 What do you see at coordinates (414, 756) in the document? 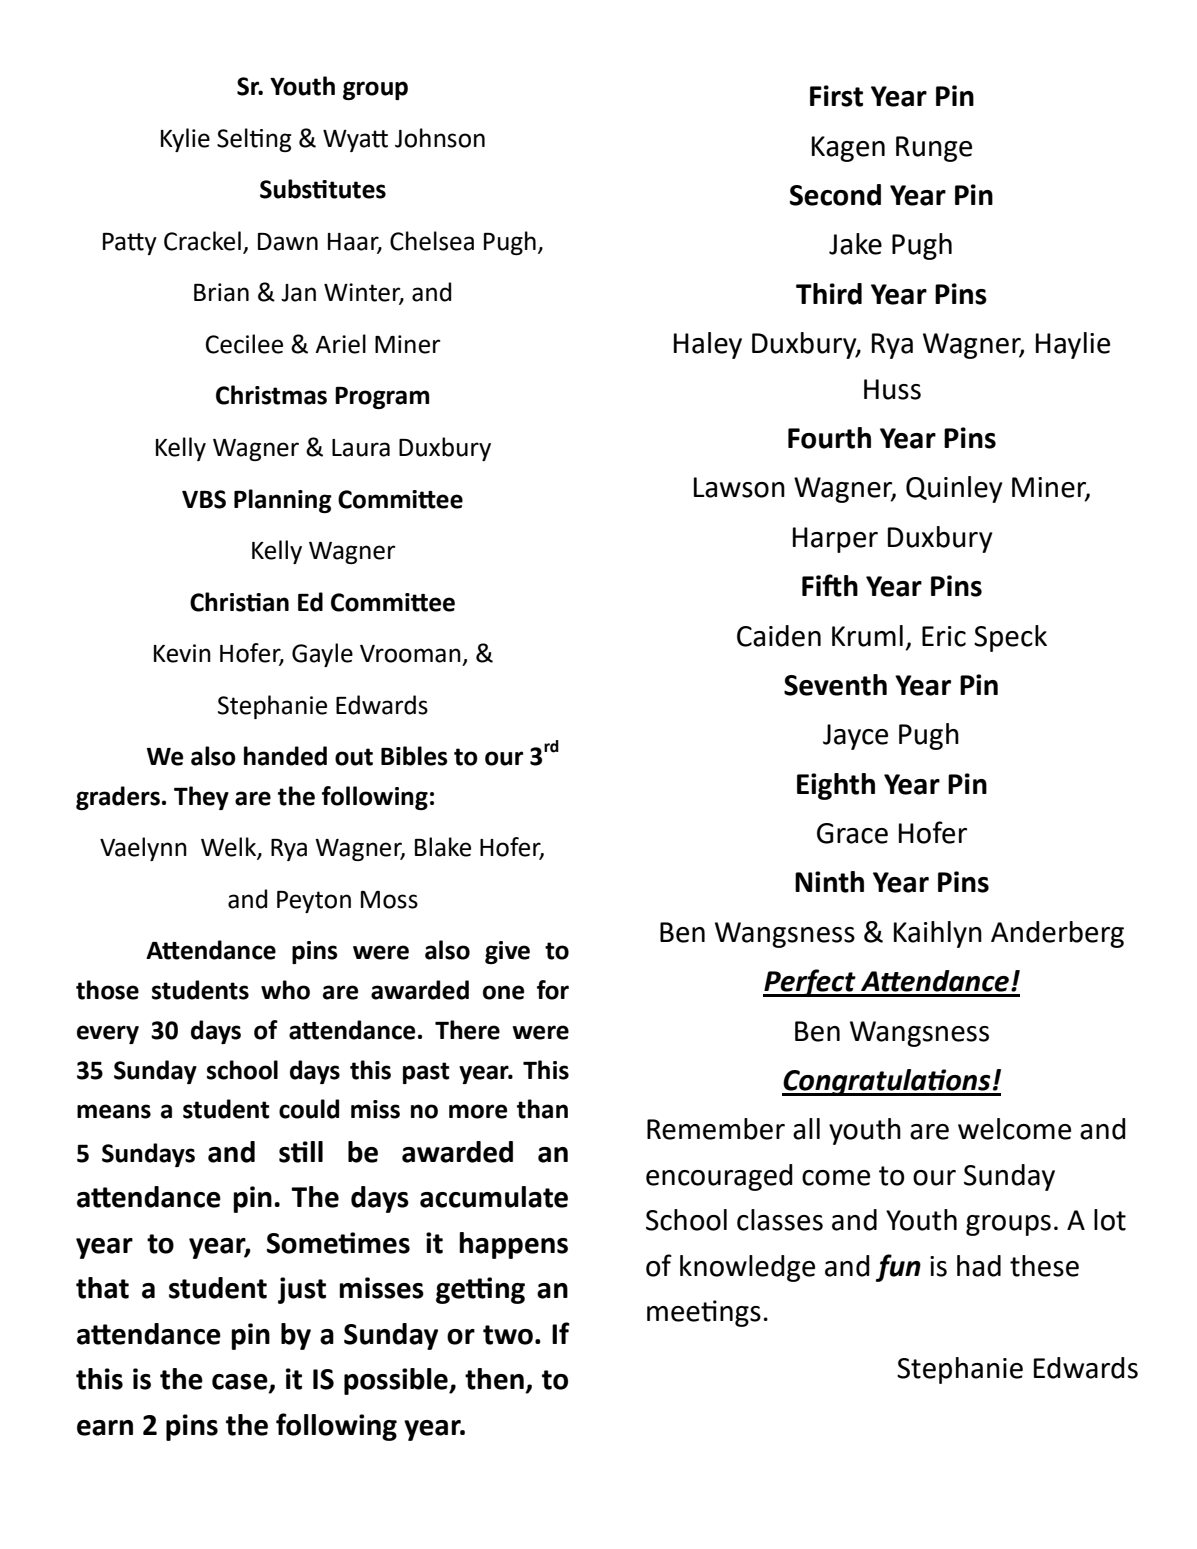
I see `Bibles` at bounding box center [414, 756].
